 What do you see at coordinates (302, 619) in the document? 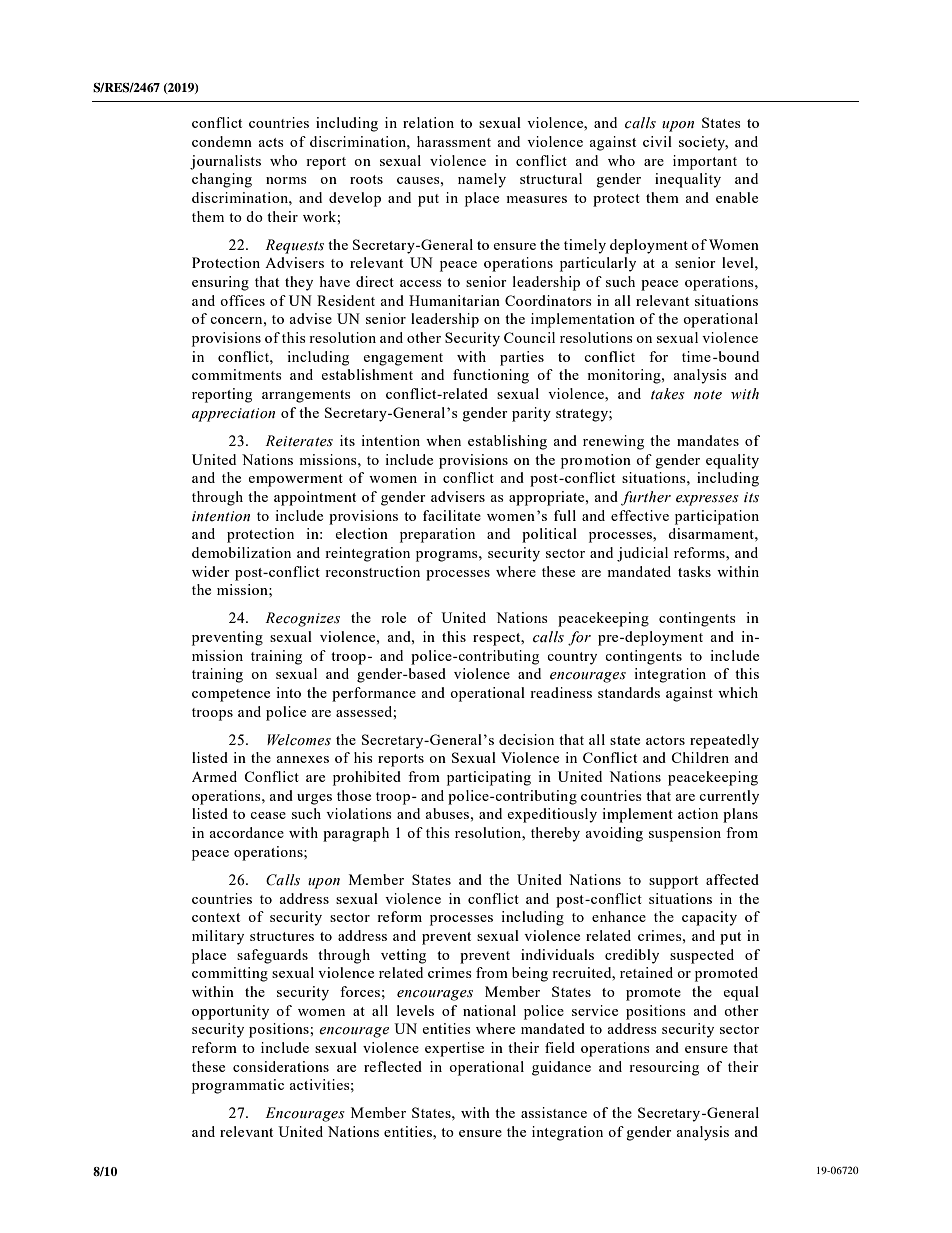
I see `Recognizes` at bounding box center [302, 619].
